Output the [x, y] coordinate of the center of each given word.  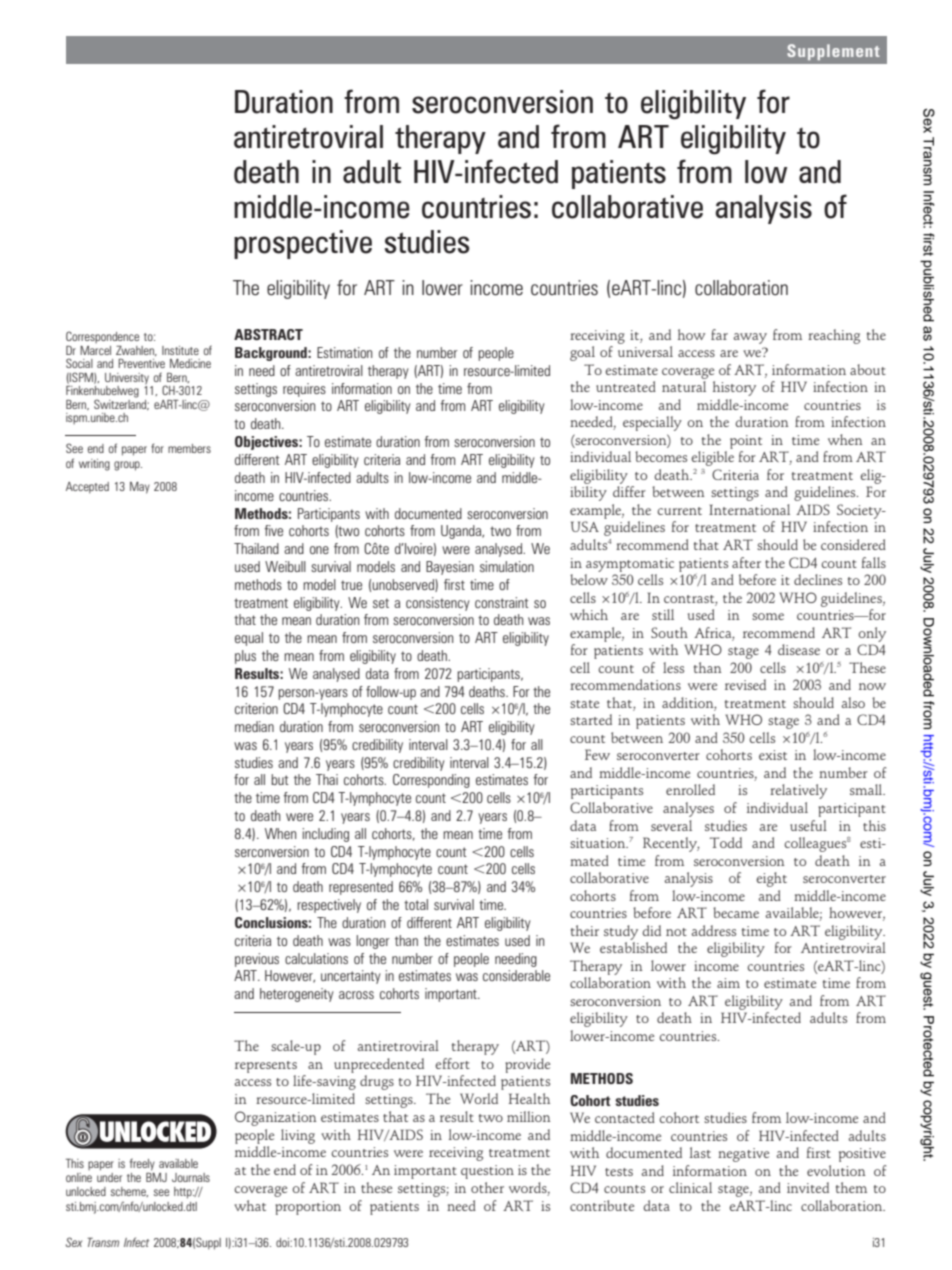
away [750, 338]
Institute [180, 350]
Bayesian [450, 568]
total [416, 904]
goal [582, 353]
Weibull [285, 566]
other [487, 1187]
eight [772, 879]
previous [257, 960]
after [746, 562]
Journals [191, 1177]
